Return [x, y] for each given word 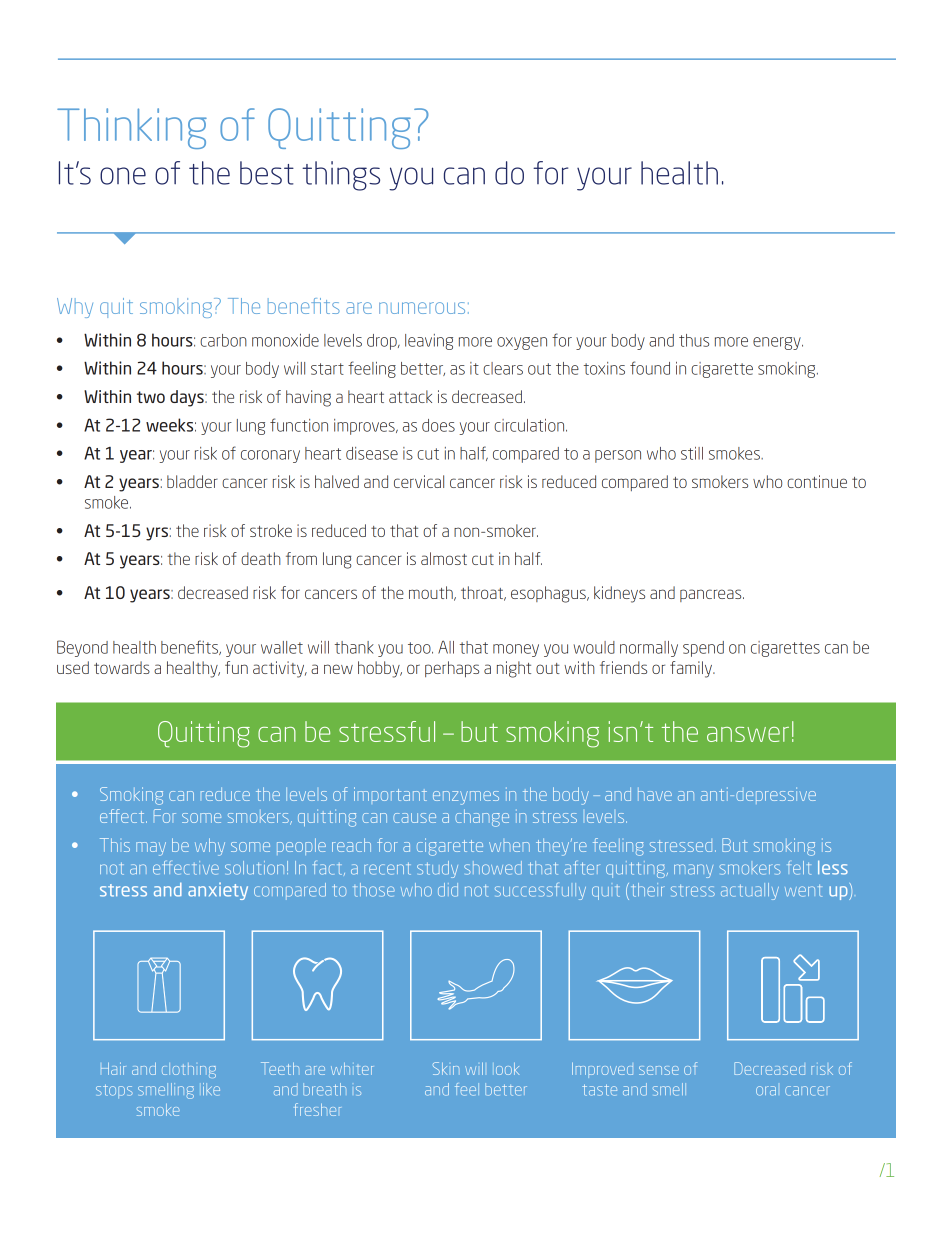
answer [748, 734]
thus [694, 340]
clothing [189, 1070]
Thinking [132, 128]
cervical [419, 481]
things [341, 176]
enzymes [466, 798]
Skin [446, 1068]
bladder [192, 481]
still [692, 453]
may [151, 849]
